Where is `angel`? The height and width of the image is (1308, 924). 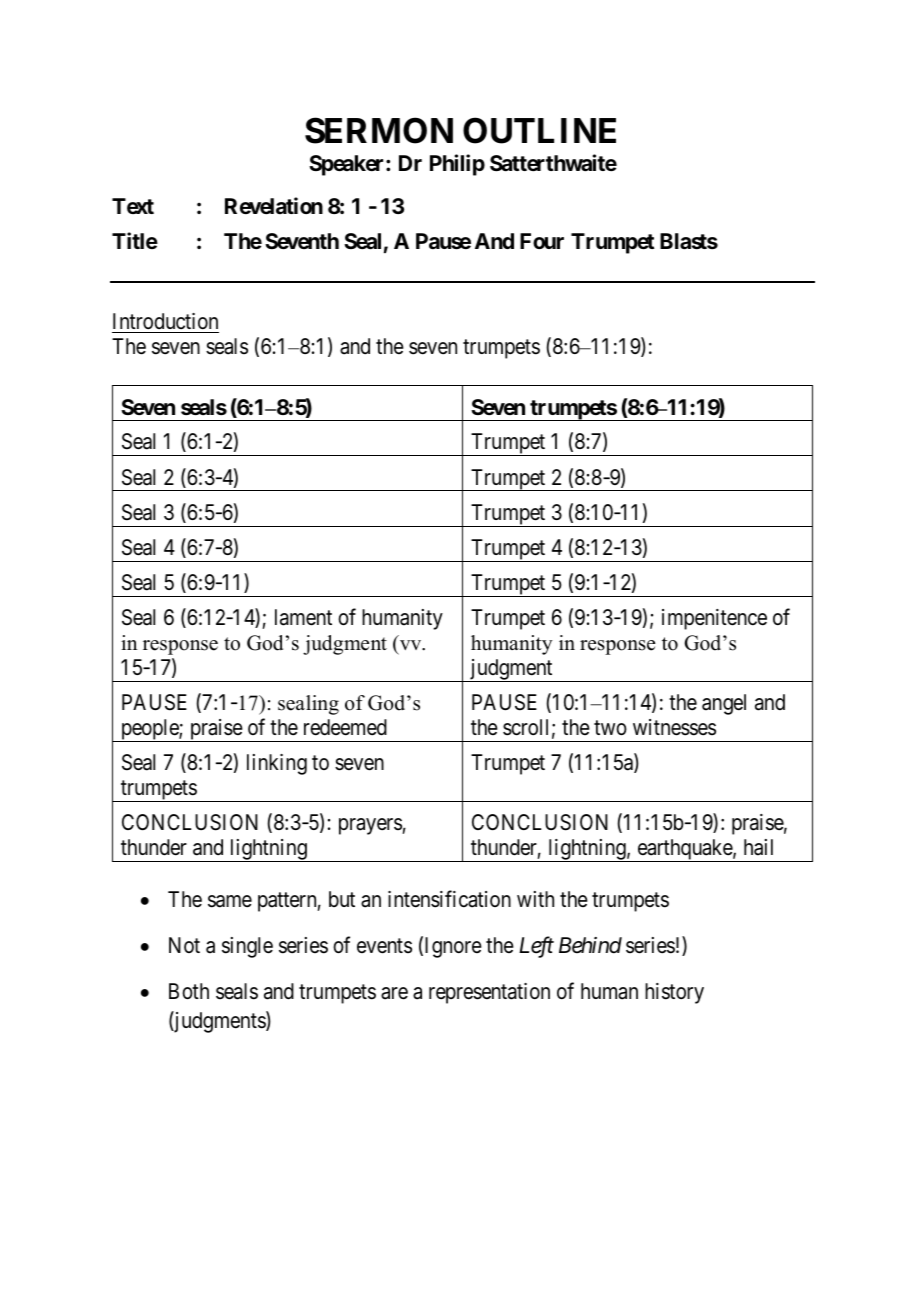 angel is located at coordinates (724, 704).
